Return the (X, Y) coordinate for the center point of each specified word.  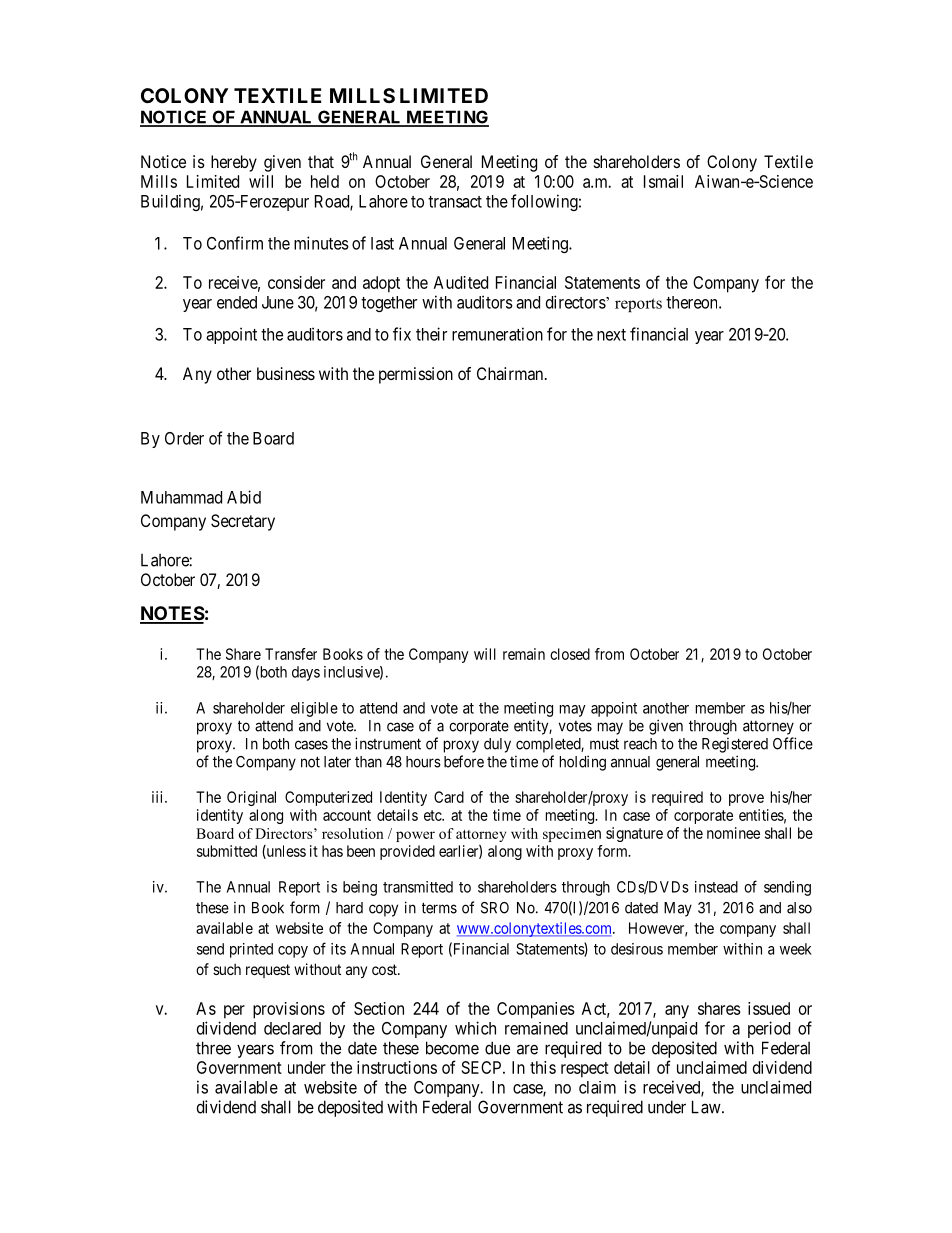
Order (184, 438)
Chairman (511, 373)
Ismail (663, 181)
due (497, 1048)
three (213, 1048)
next (611, 335)
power (415, 836)
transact (455, 202)
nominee (733, 833)
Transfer (291, 654)
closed (570, 654)
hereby (234, 163)
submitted (227, 851)
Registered (735, 745)
